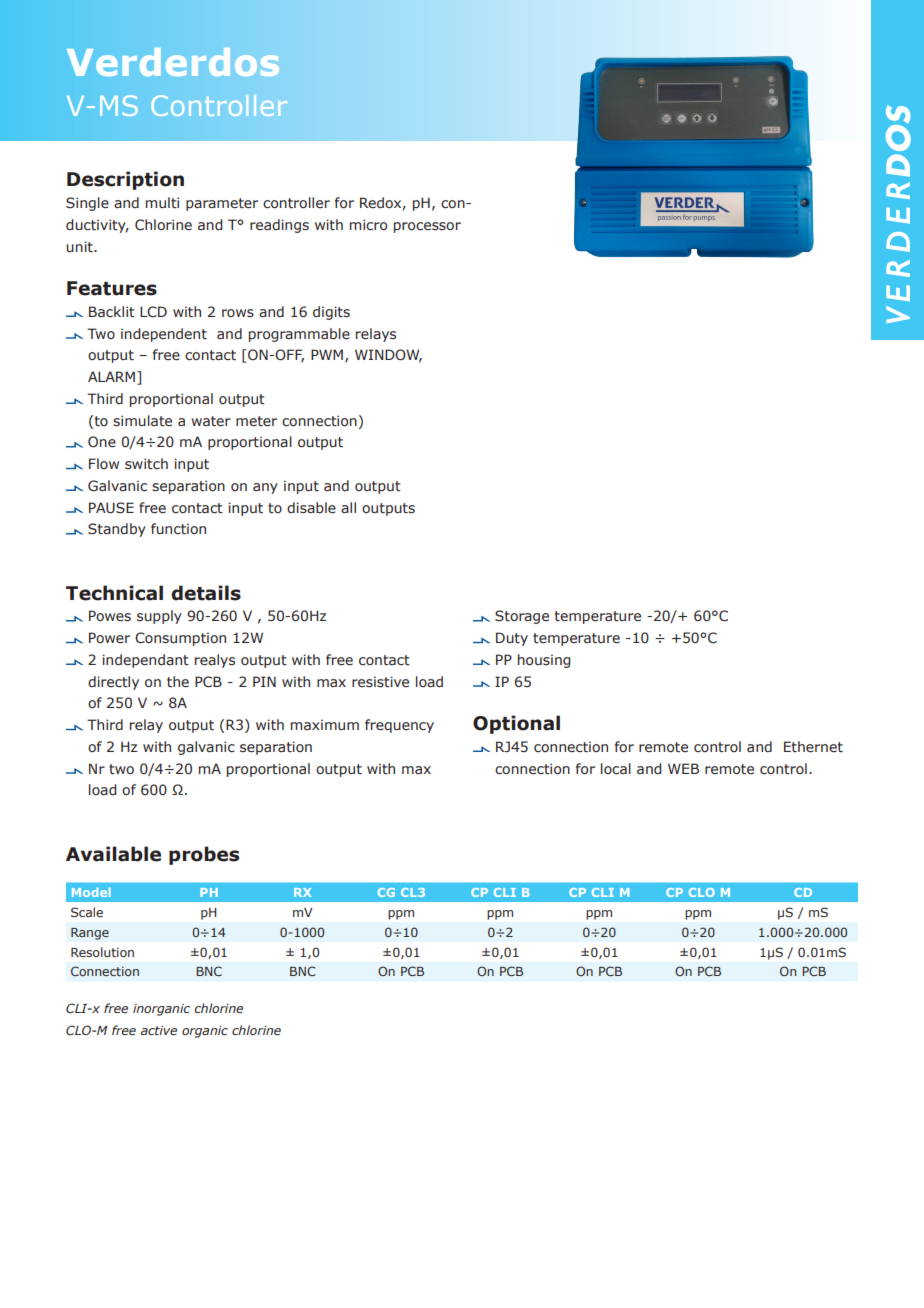 The width and height of the image is (924, 1308). Describe the element at coordinates (368, 225) in the image. I see `micro` at that location.
